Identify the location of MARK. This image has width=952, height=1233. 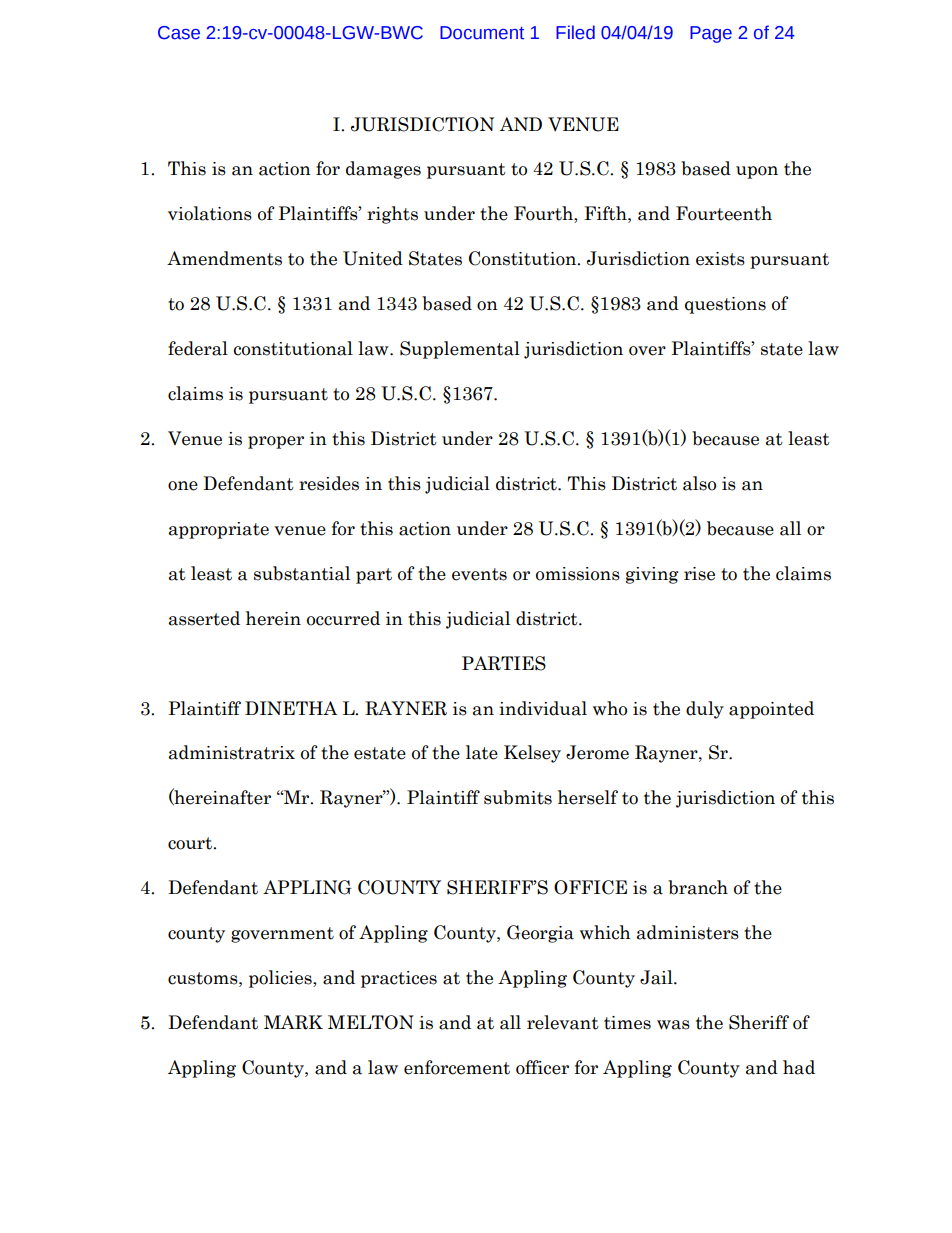
(293, 1022).
